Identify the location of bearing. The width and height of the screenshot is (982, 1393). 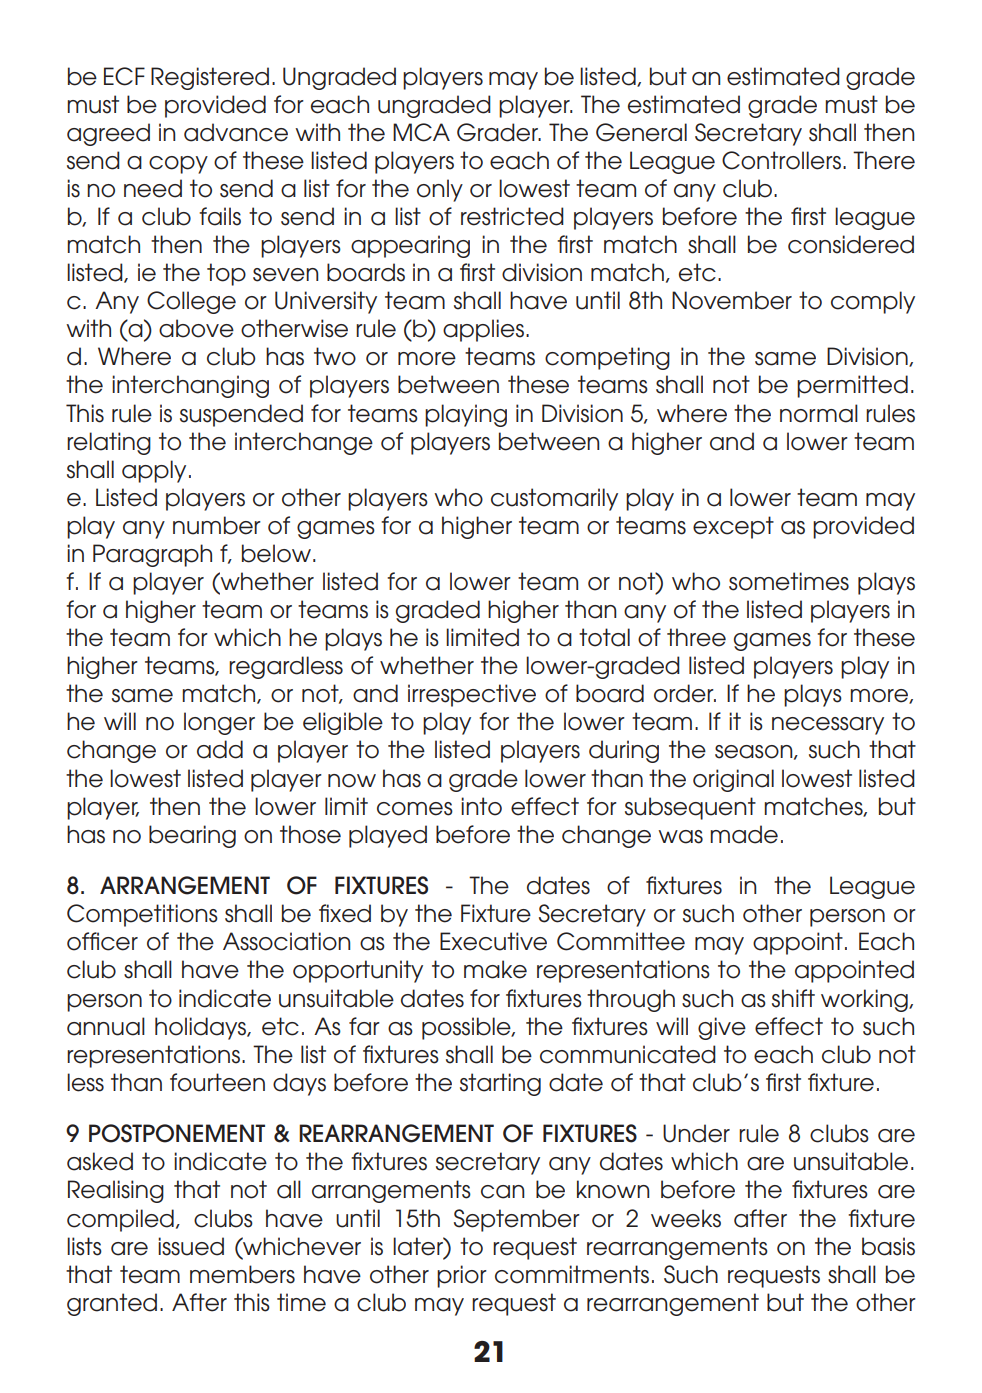
(192, 836).
